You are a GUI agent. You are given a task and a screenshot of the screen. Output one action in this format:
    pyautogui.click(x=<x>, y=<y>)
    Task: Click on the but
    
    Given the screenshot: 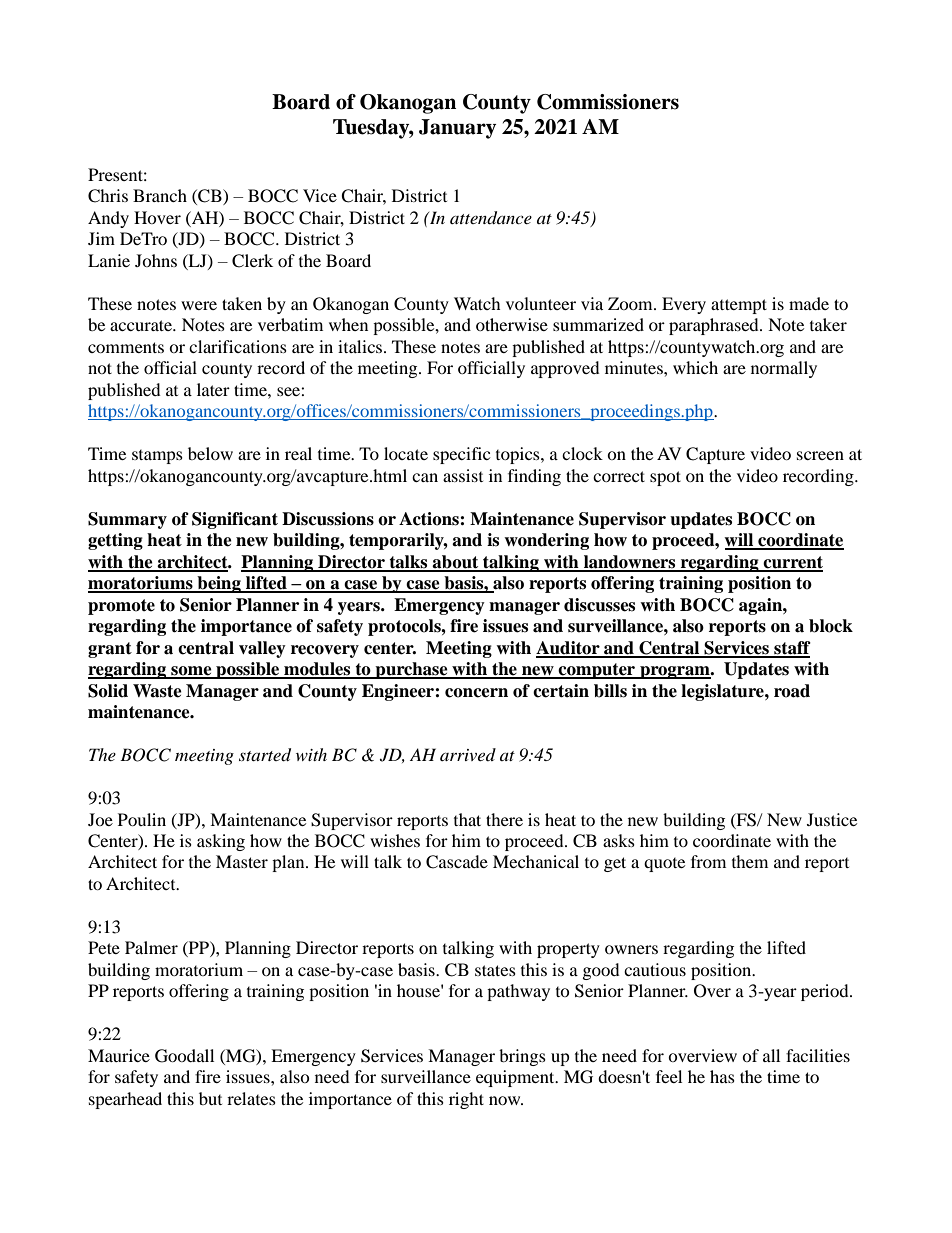 What is the action you would take?
    pyautogui.click(x=210, y=1098)
